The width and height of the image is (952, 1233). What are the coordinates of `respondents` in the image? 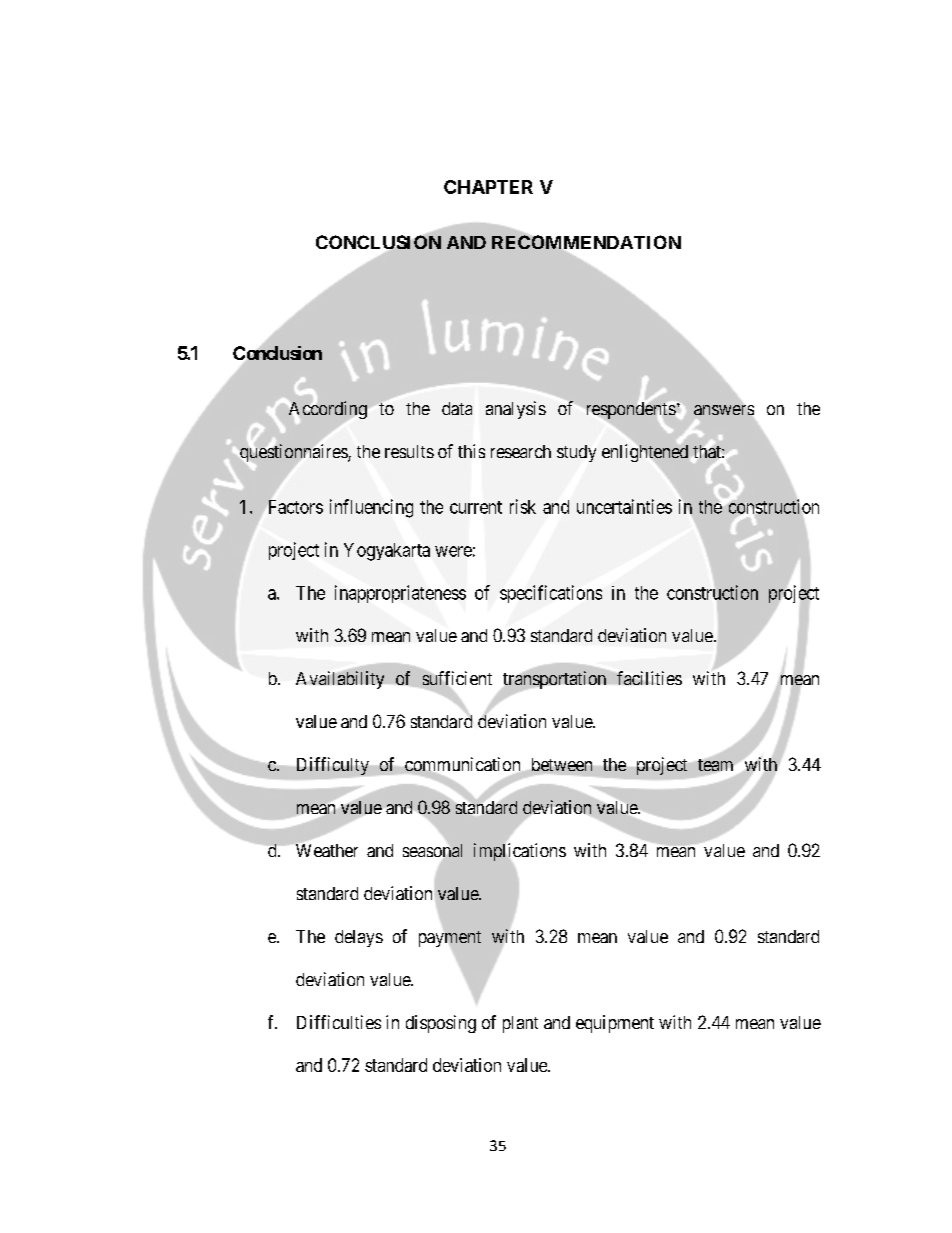 It's located at (630, 411).
